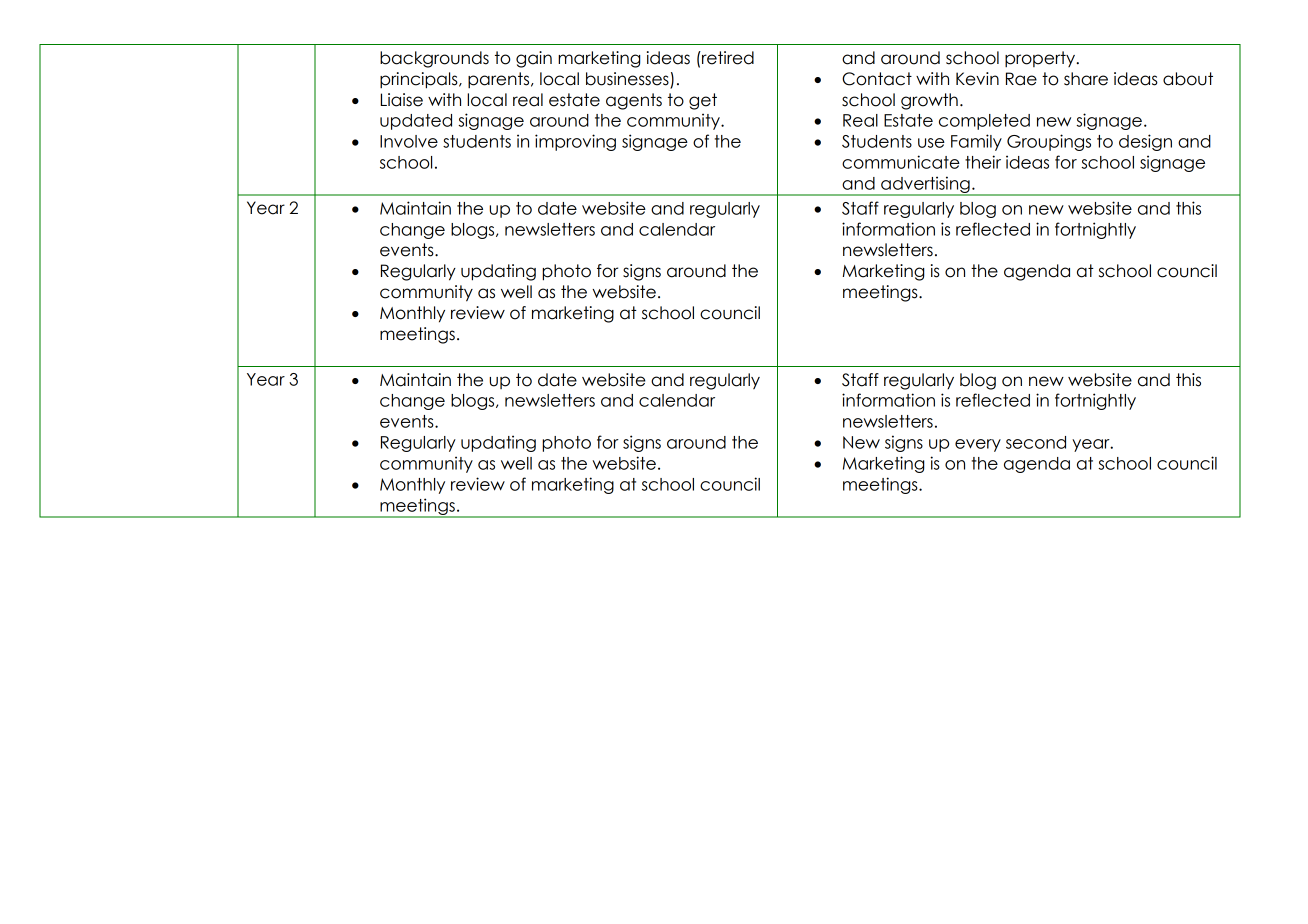 The height and width of the image is (924, 1308). Describe the element at coordinates (978, 445) in the image. I see `every` at that location.
